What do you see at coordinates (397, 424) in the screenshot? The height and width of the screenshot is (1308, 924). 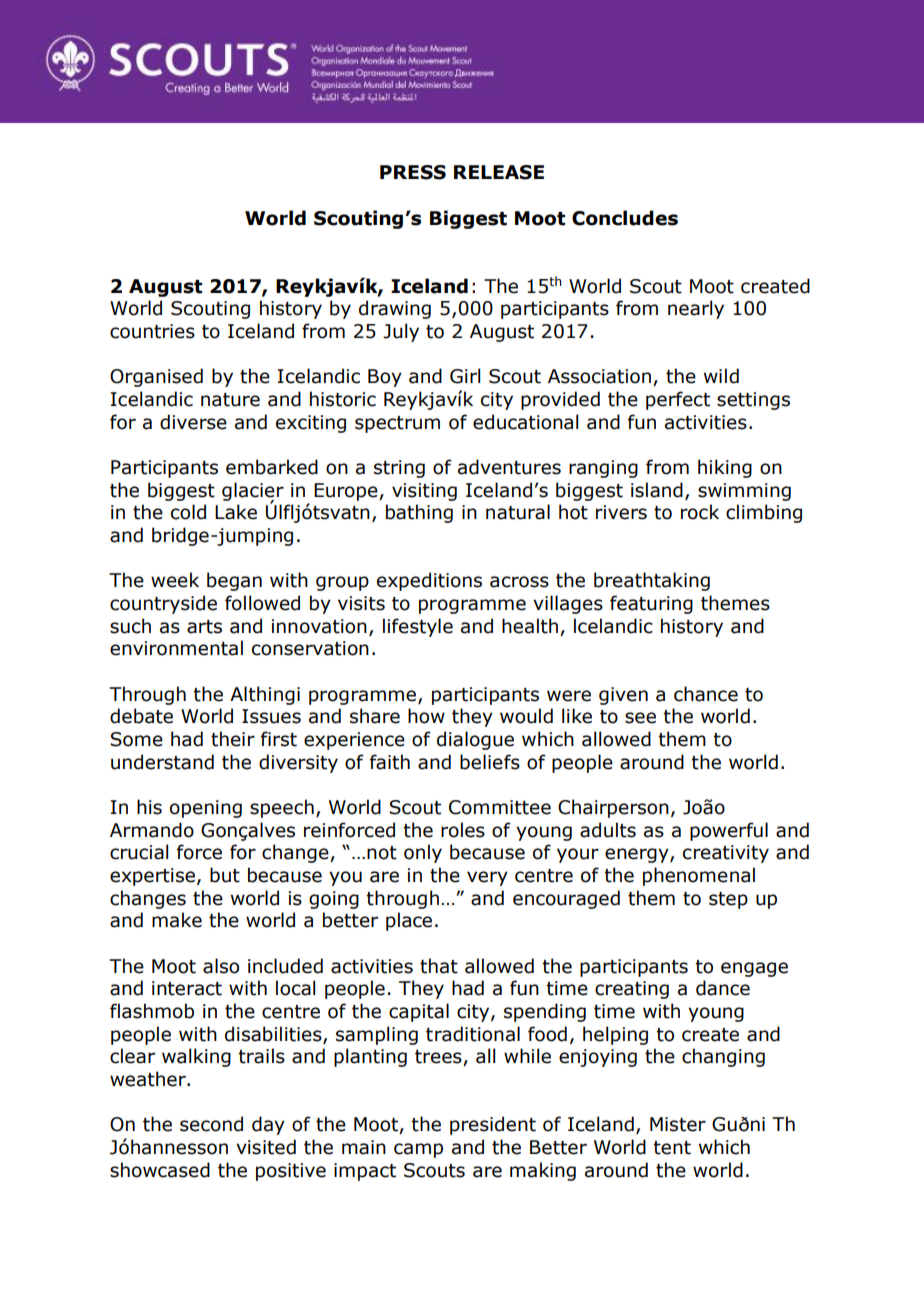 I see `spectrum` at bounding box center [397, 424].
